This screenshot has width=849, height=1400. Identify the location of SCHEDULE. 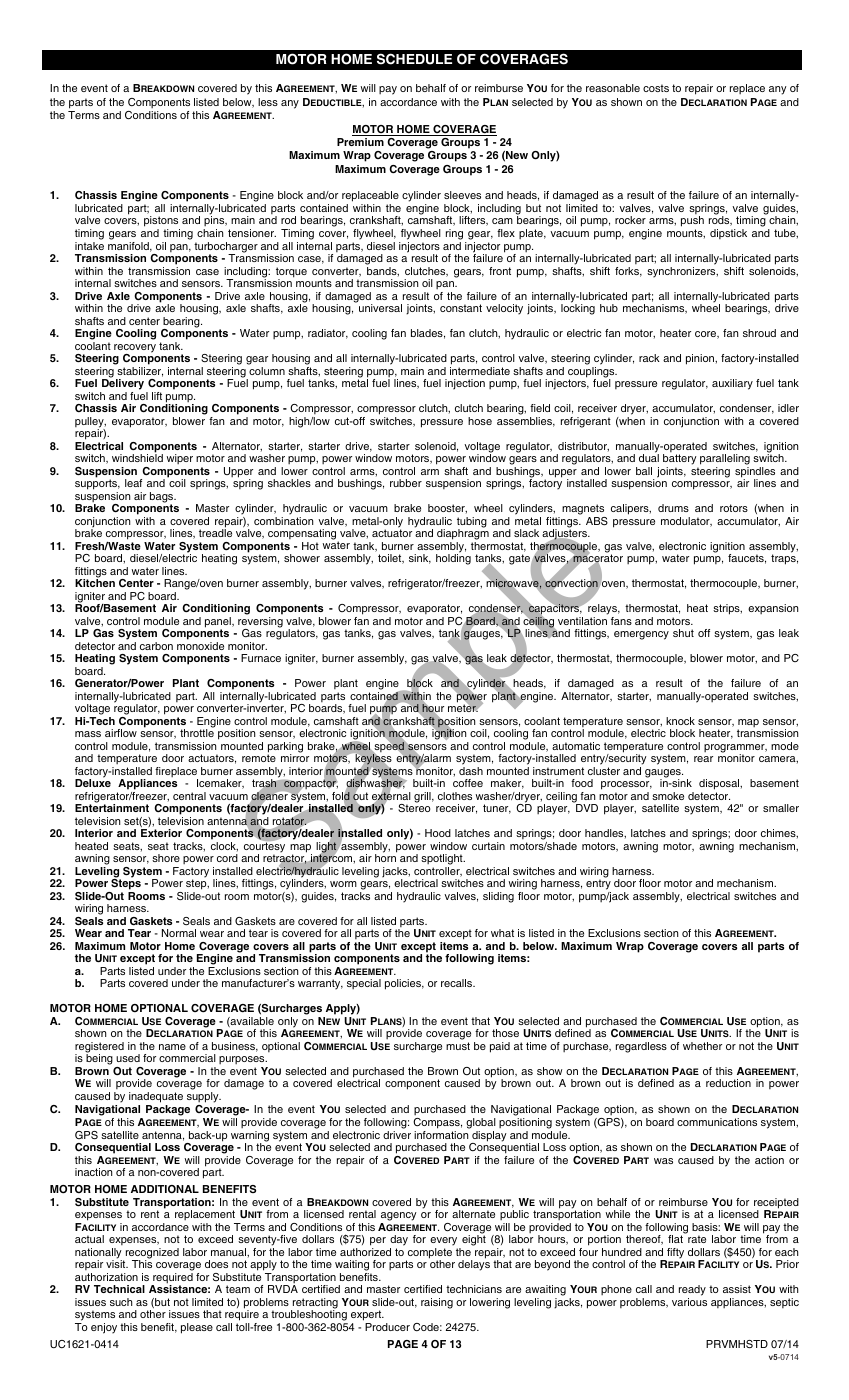
(414, 59).
